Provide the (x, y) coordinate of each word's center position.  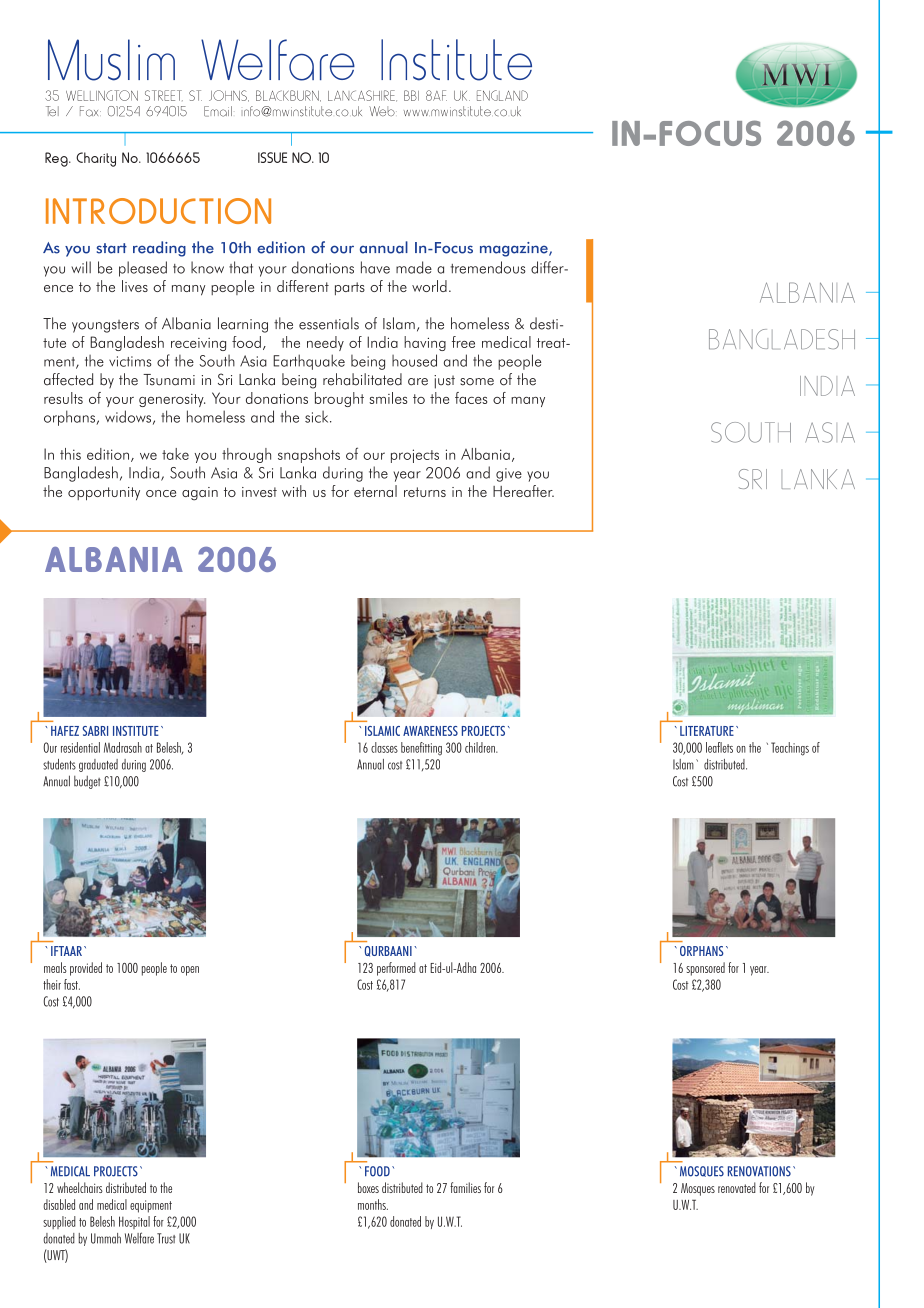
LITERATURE (707, 731)
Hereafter (523, 491)
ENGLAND (502, 95)
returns (425, 492)
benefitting (421, 749)
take (175, 454)
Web (383, 111)
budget (87, 782)
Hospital (134, 1222)
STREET (164, 95)
